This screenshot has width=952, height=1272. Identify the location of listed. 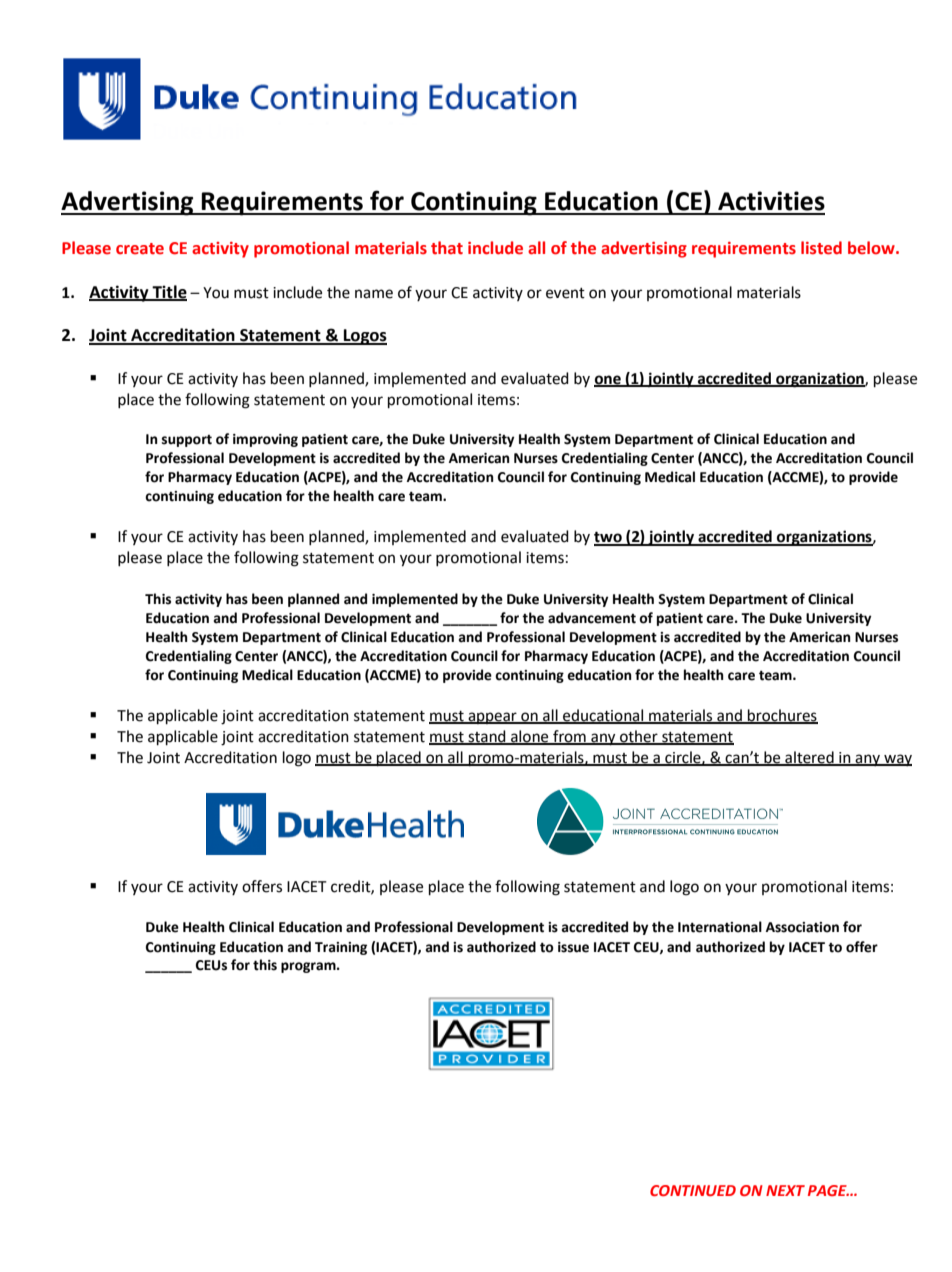
(821, 248).
